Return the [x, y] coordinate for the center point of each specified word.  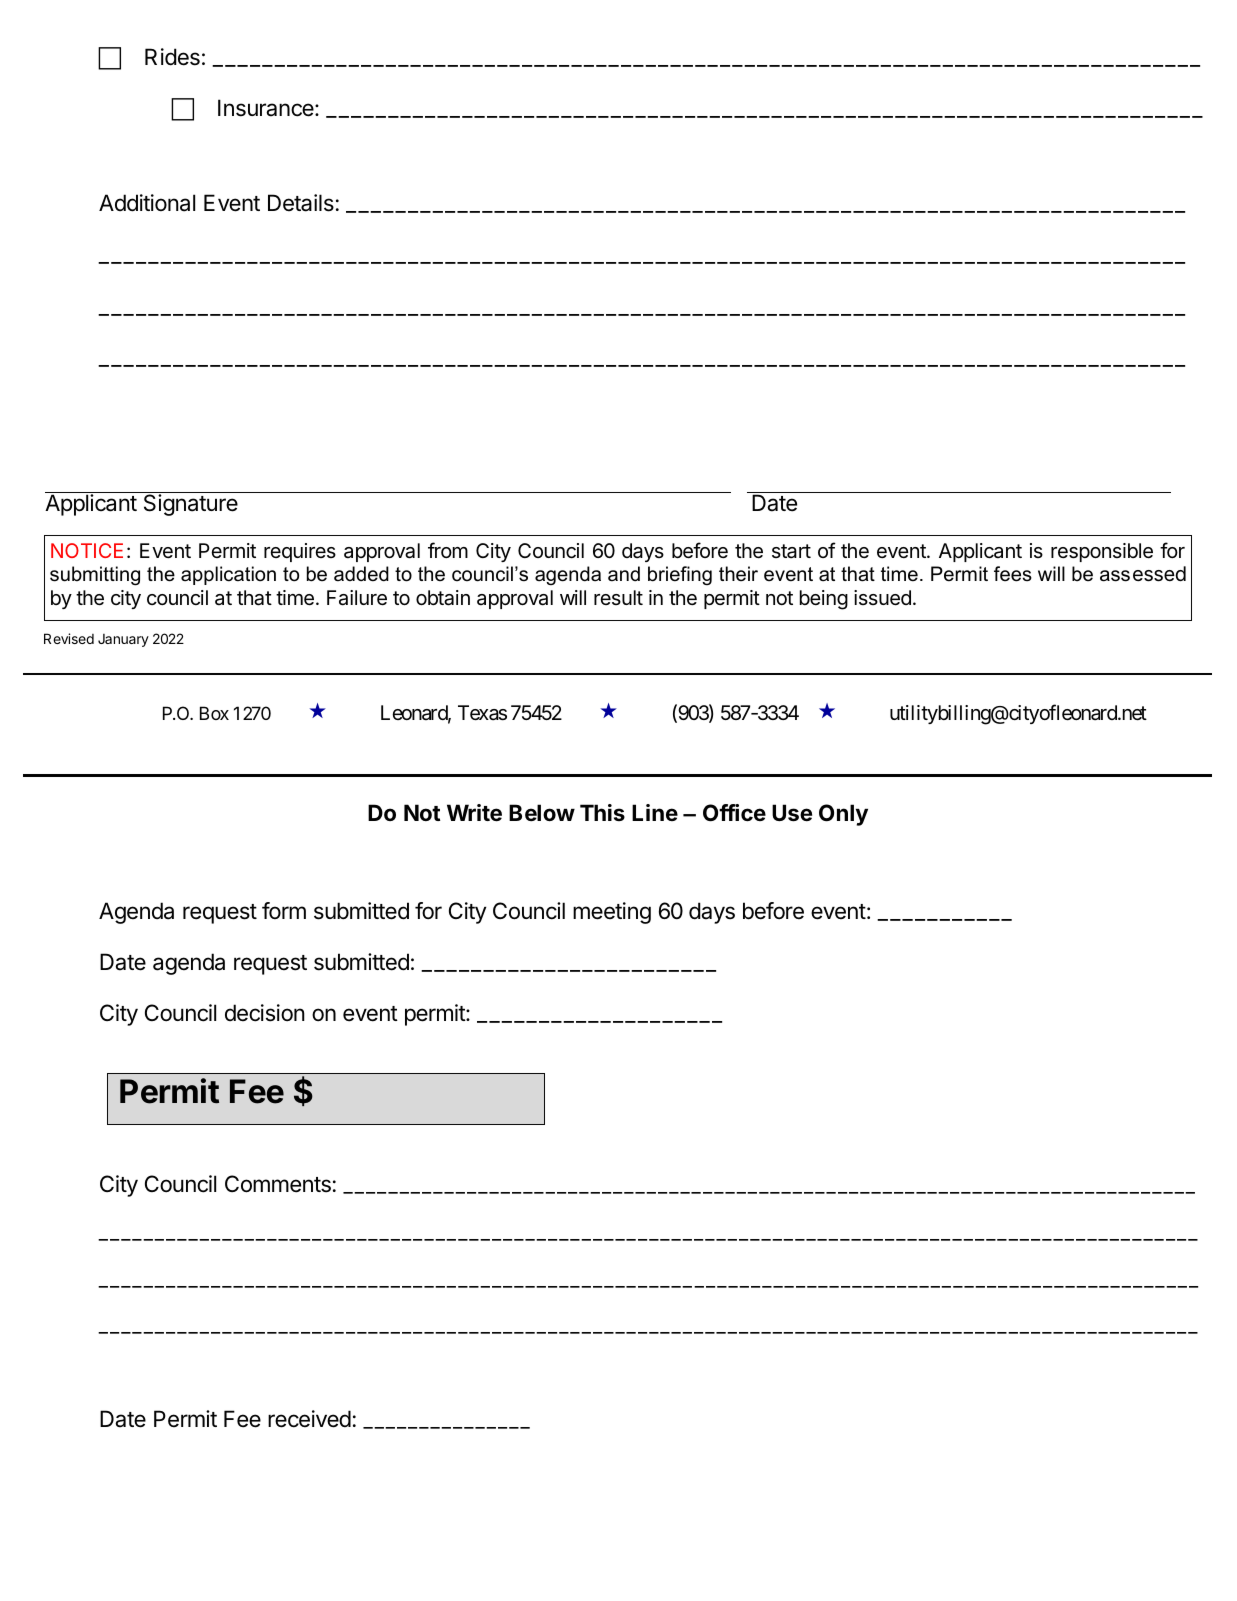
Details [301, 203]
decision [265, 1013]
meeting [612, 913]
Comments [278, 1184]
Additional [147, 203]
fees [1013, 574]
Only [843, 815]
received [309, 1419]
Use [792, 813]
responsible [1102, 552]
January [123, 640]
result [618, 597]
